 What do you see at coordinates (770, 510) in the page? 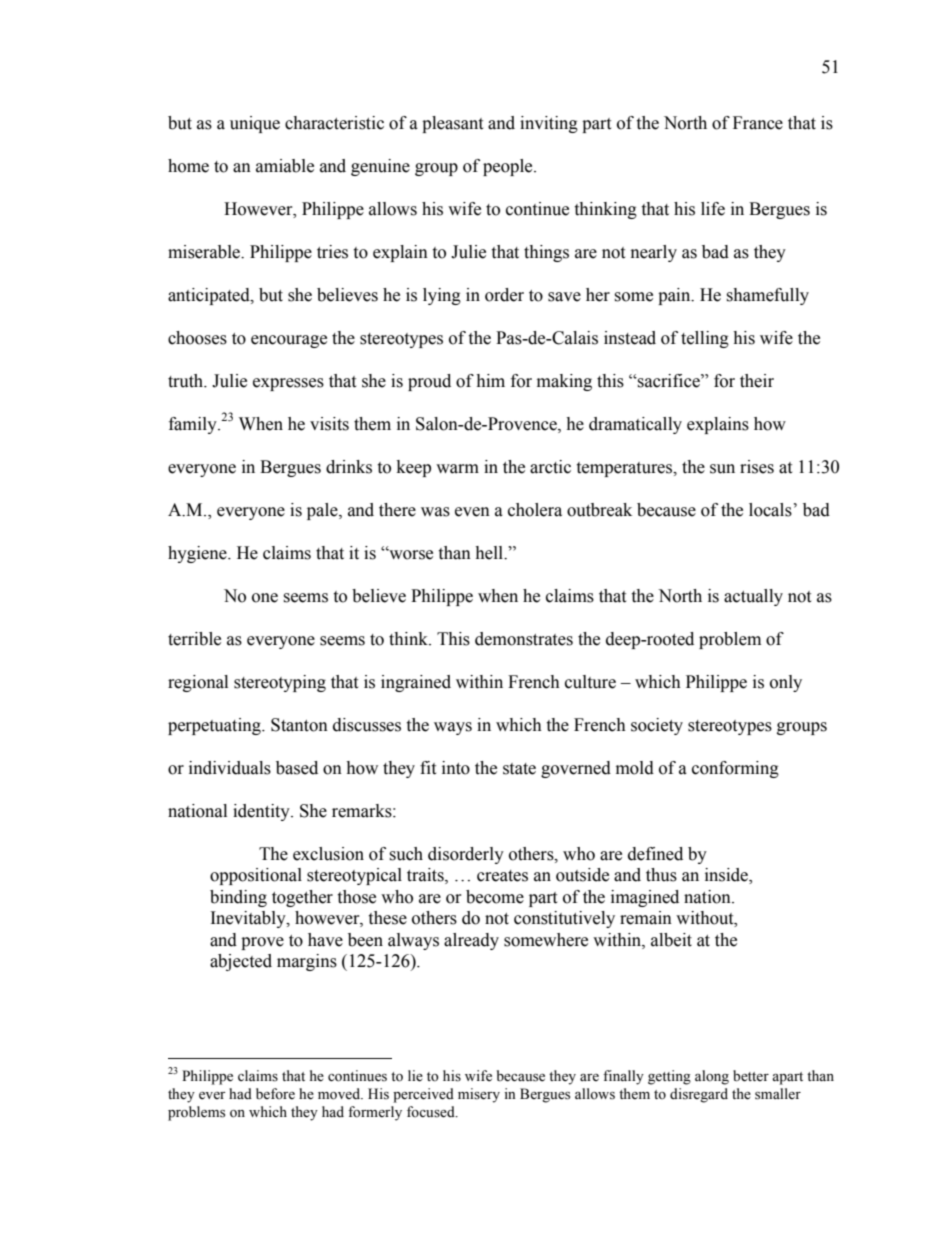
I see `locals` at bounding box center [770, 510].
